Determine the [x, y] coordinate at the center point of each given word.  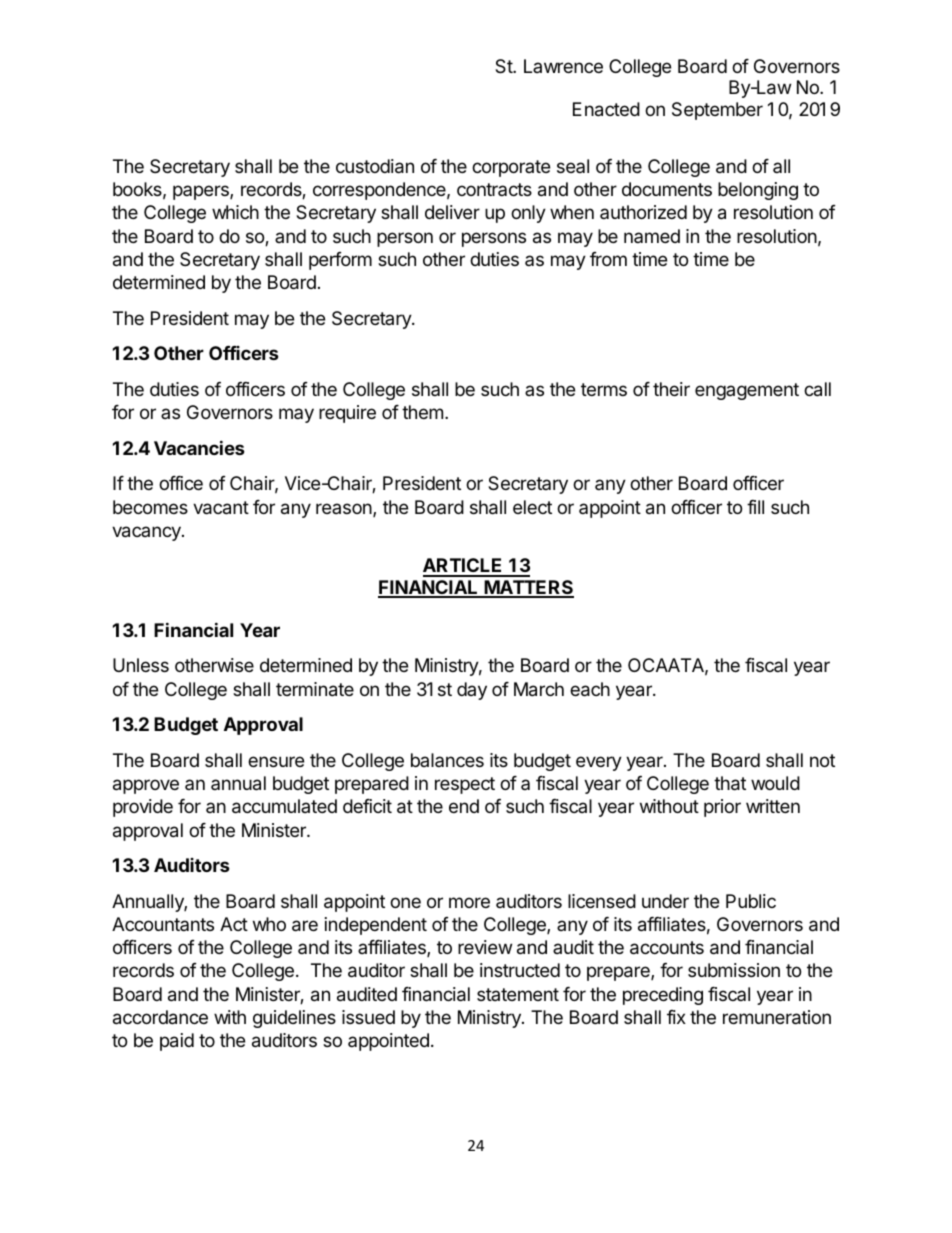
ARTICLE [464, 567]
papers [202, 192]
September [717, 111]
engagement [747, 391]
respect [465, 785]
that [730, 783]
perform [340, 261]
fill [755, 507]
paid [177, 1042]
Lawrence [563, 66]
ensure [276, 761]
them [422, 412]
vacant [221, 508]
